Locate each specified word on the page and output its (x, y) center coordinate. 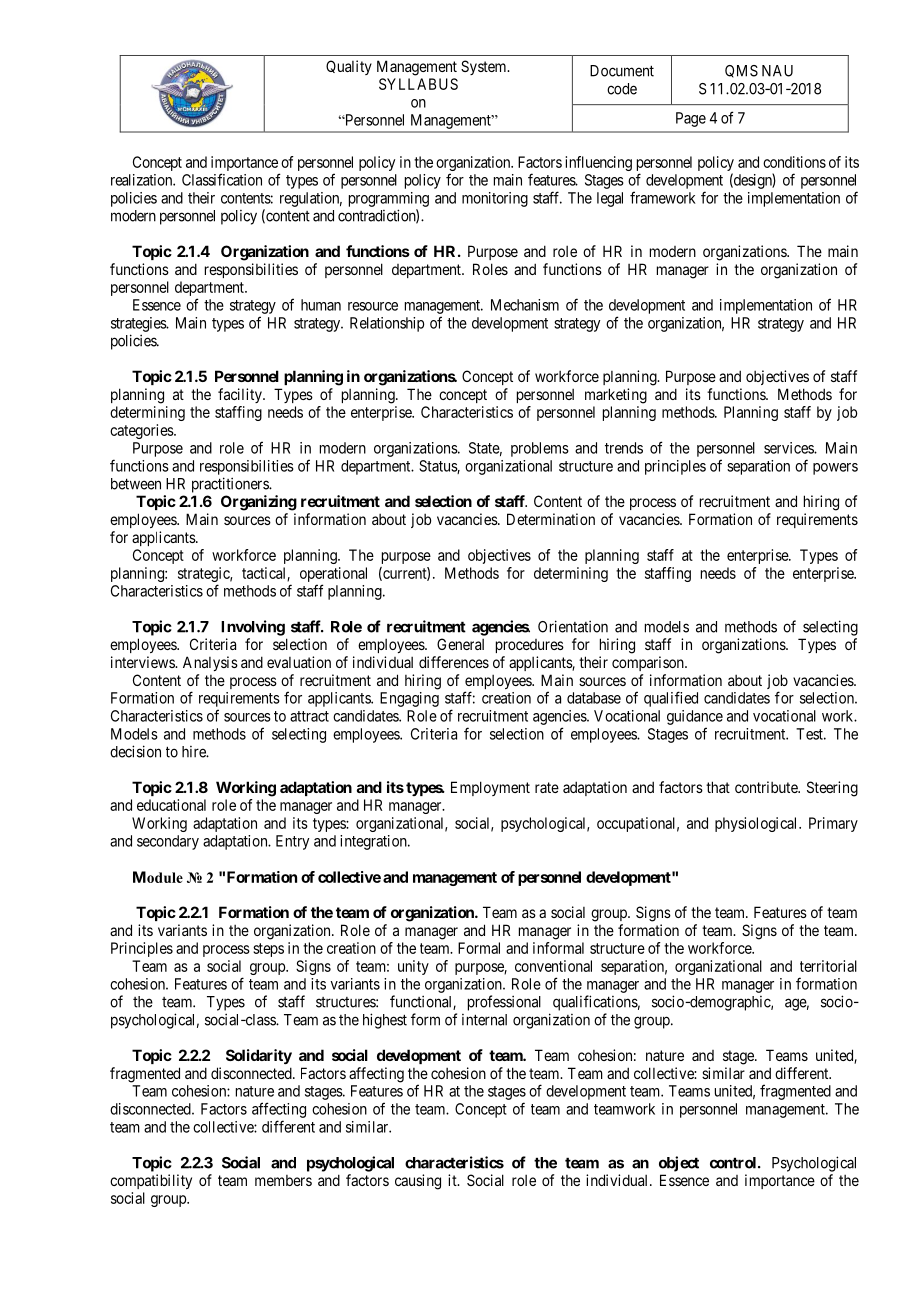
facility (241, 395)
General (460, 644)
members (283, 1180)
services (789, 448)
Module (158, 877)
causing (418, 1182)
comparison (649, 663)
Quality (349, 67)
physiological (757, 824)
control (734, 1163)
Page (691, 119)
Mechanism (525, 305)
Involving (253, 628)
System (485, 67)
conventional (553, 966)
